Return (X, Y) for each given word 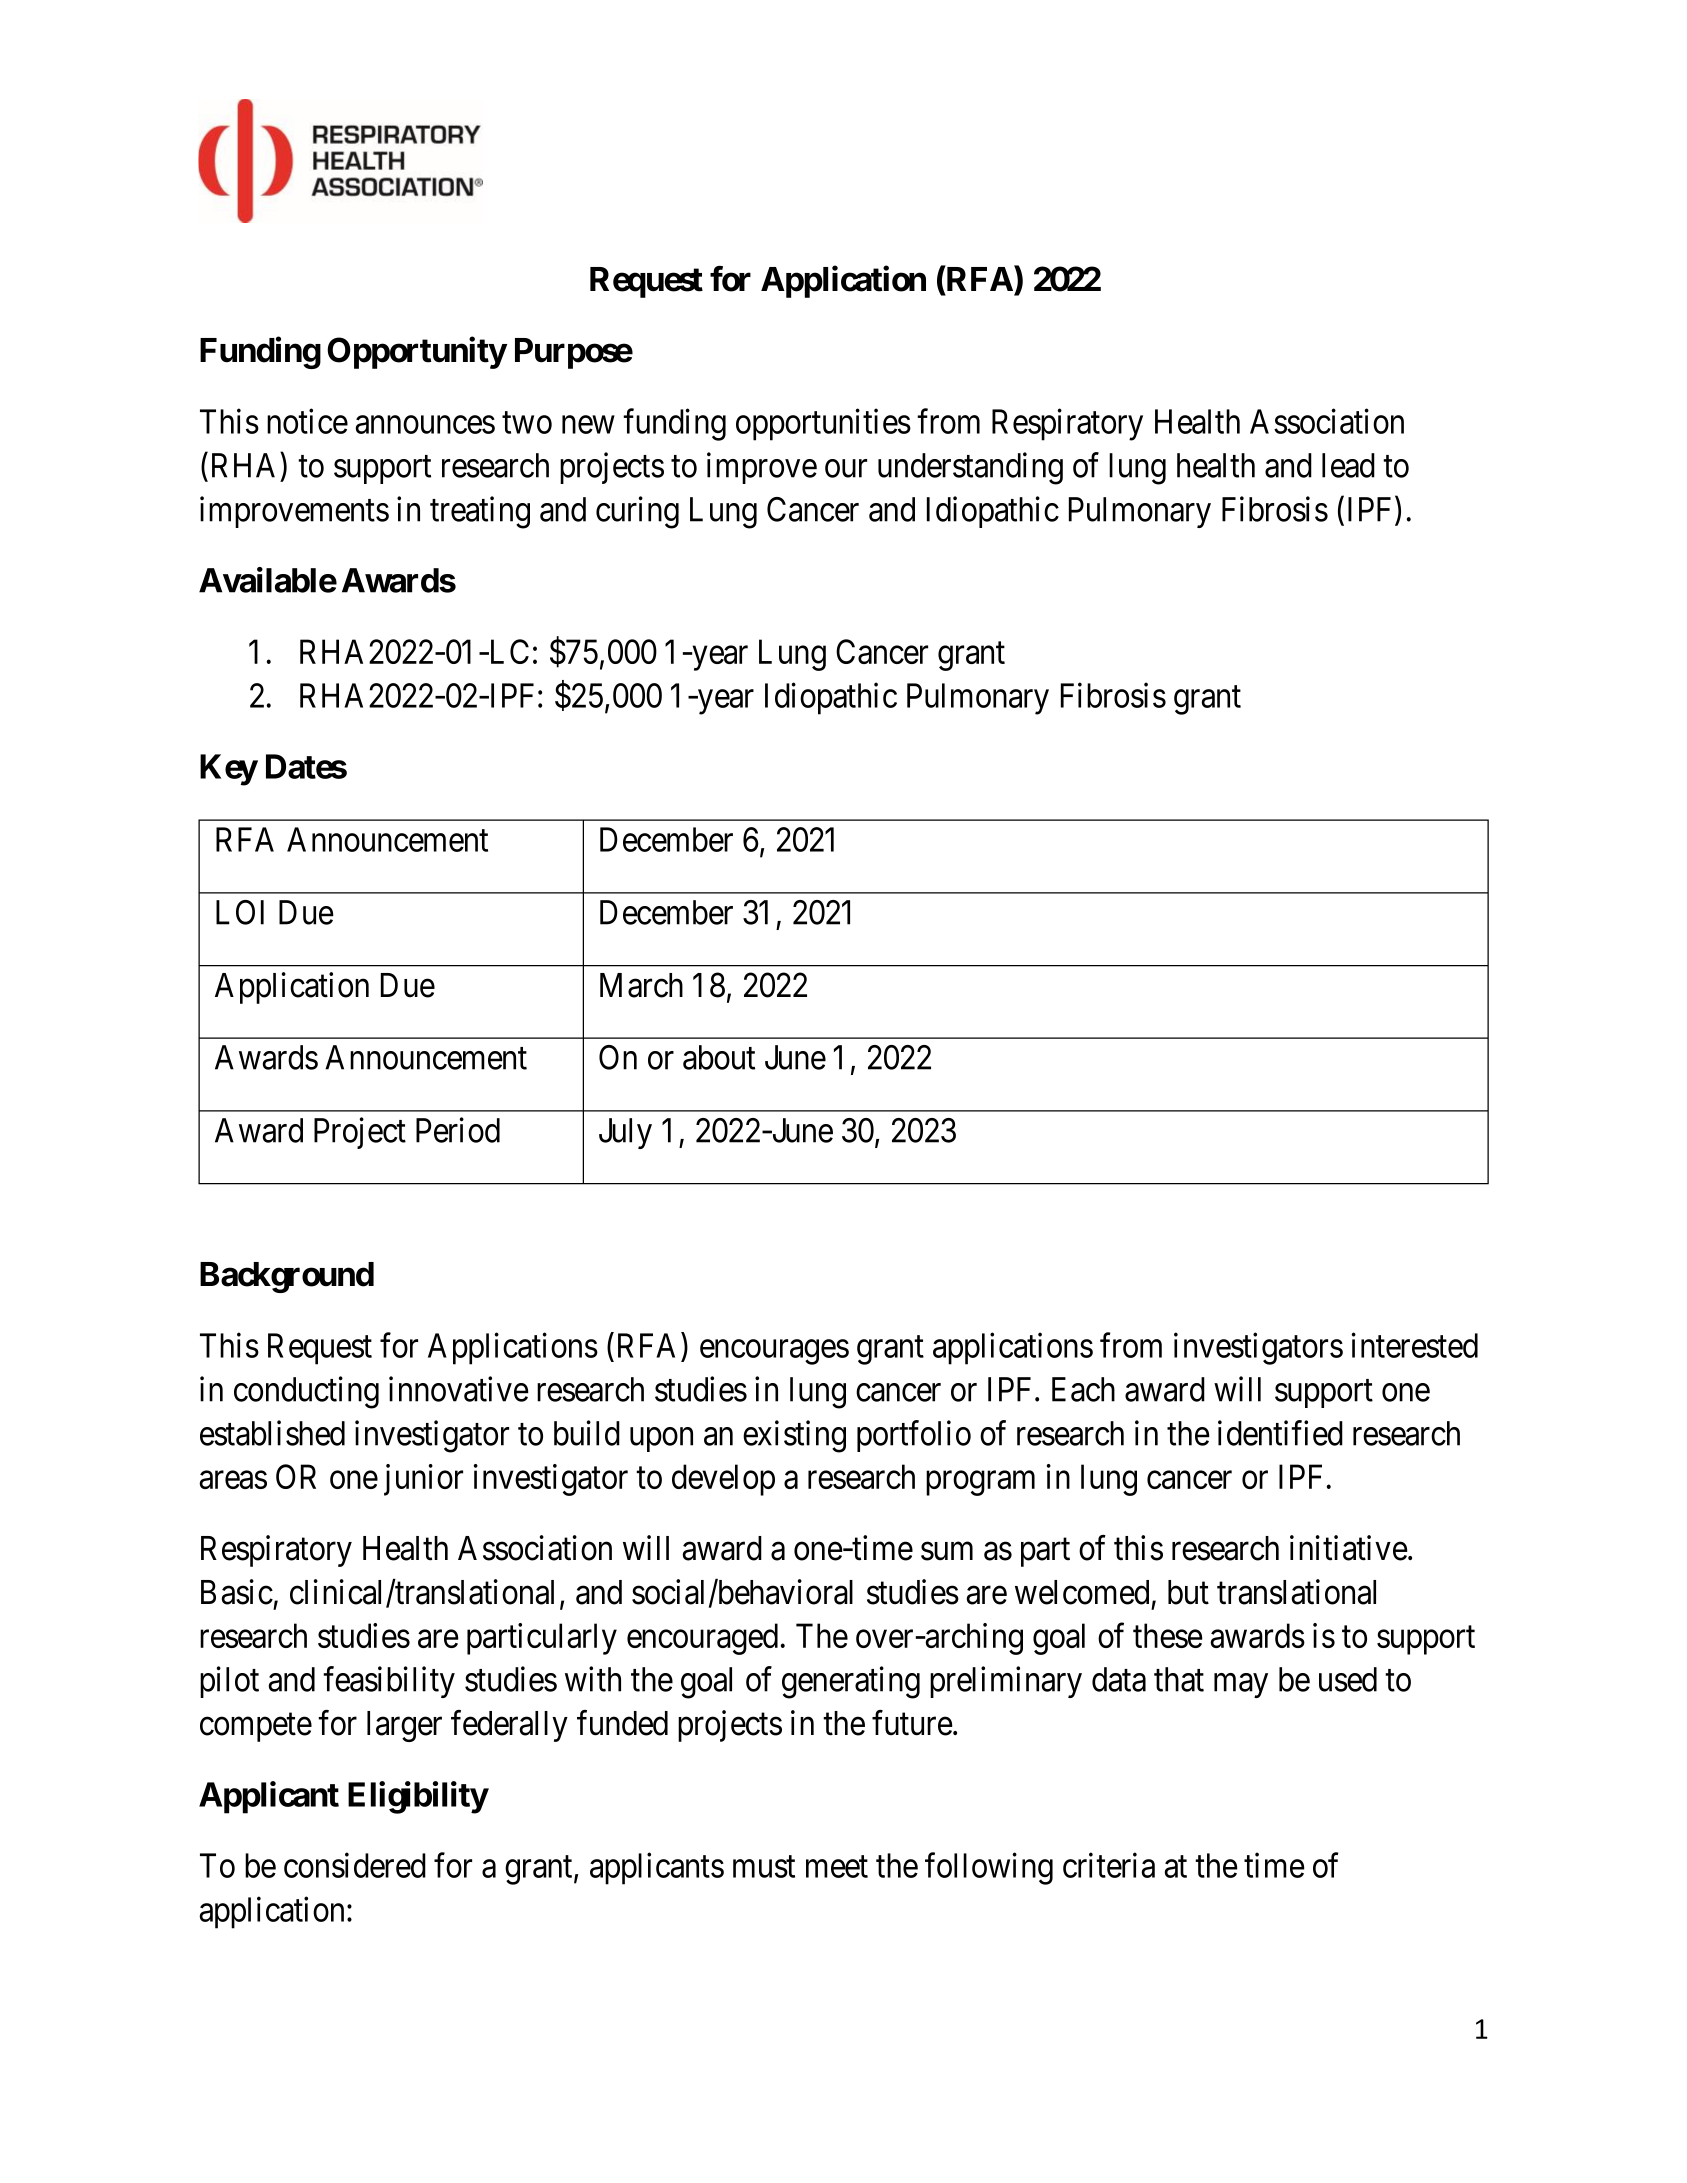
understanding (970, 468)
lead (1348, 465)
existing (794, 1436)
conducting (306, 1392)
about (719, 1057)
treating (480, 512)
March (641, 985)
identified (1280, 1433)
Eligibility (418, 1797)
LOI (240, 912)
